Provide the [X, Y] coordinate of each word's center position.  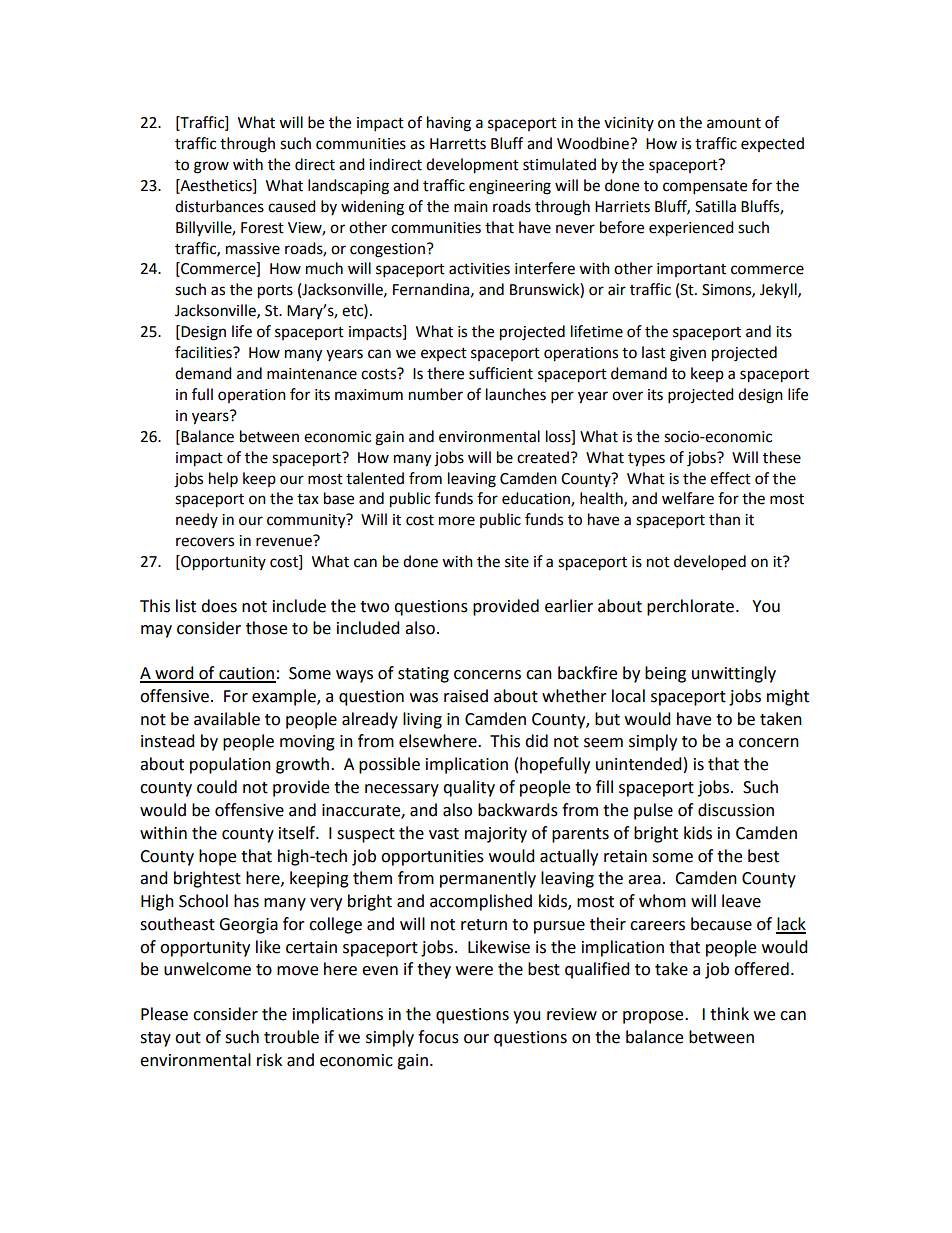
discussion [736, 810]
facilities [204, 352]
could [217, 787]
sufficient [501, 373]
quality [469, 788]
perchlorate [692, 607]
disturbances [219, 206]
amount [734, 123]
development [472, 166]
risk [269, 1060]
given [688, 354]
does [219, 606]
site [517, 562]
